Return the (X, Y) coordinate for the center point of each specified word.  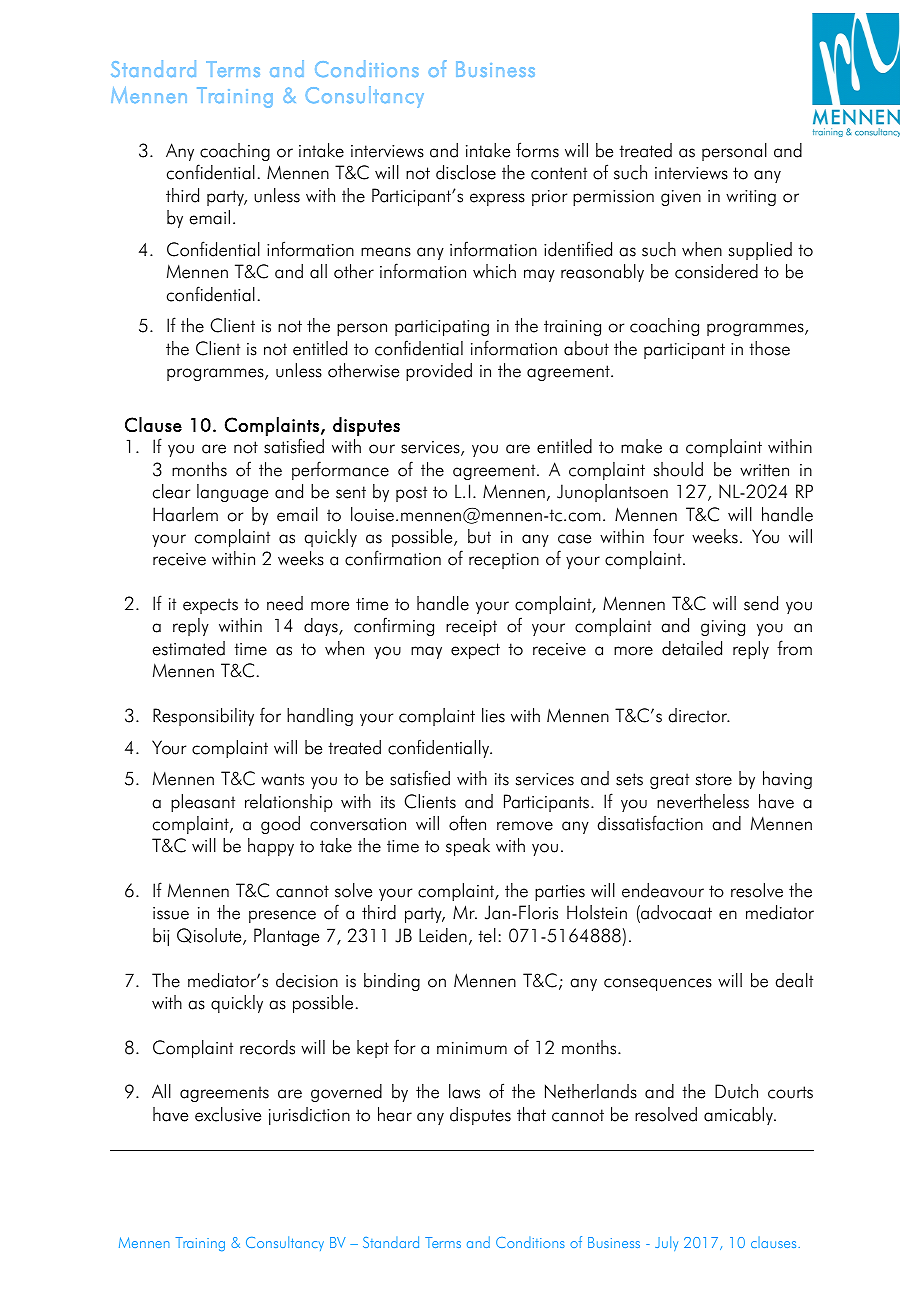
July (666, 1243)
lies (493, 715)
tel (487, 935)
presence (282, 916)
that (531, 1114)
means (386, 252)
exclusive (228, 1114)
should (678, 469)
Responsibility (203, 717)
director (699, 715)
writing (751, 198)
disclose (466, 172)
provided (439, 372)
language (232, 493)
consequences (658, 984)
